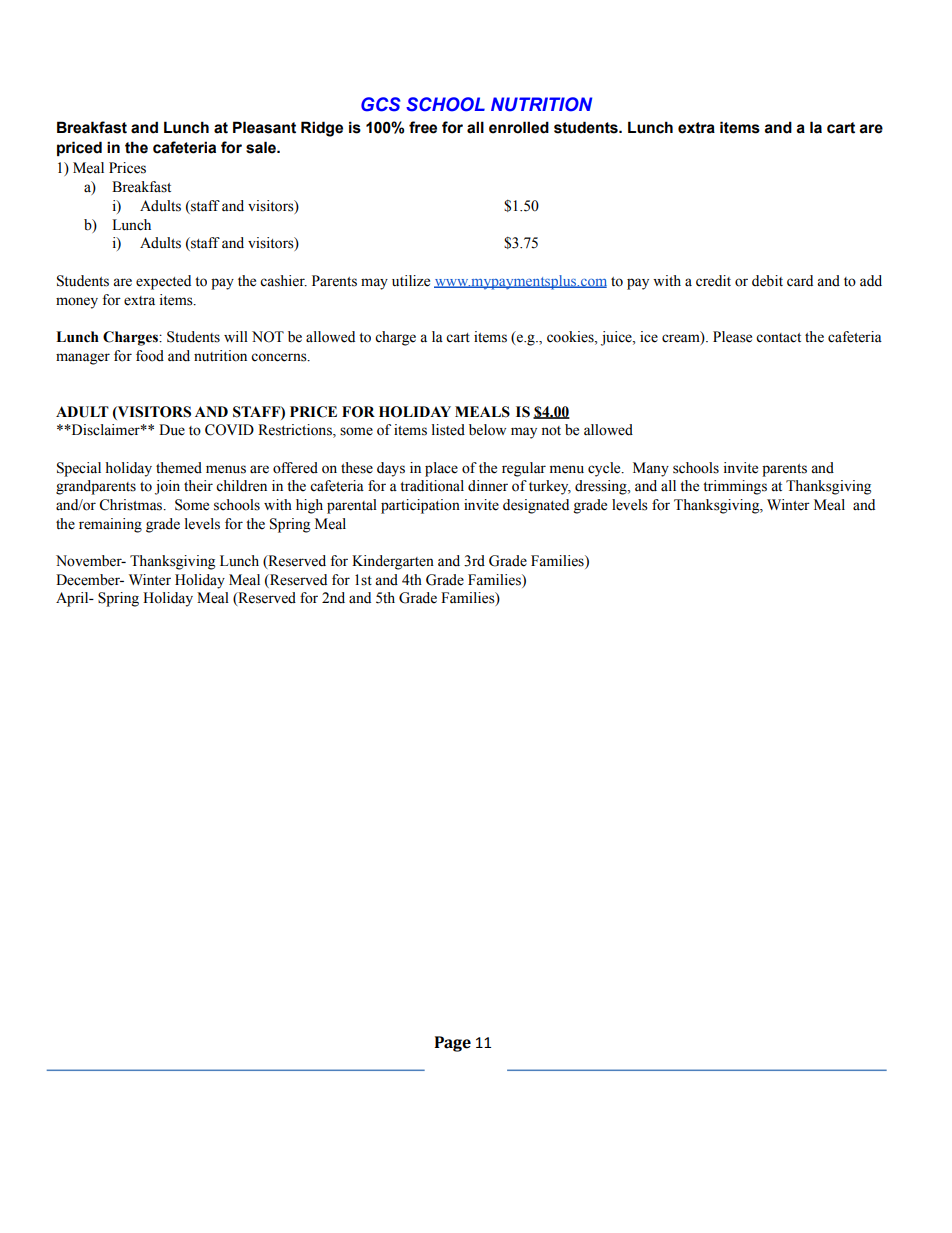 This page has width=952, height=1233. Describe the element at coordinates (519, 127) in the page. I see `enrolled` at that location.
